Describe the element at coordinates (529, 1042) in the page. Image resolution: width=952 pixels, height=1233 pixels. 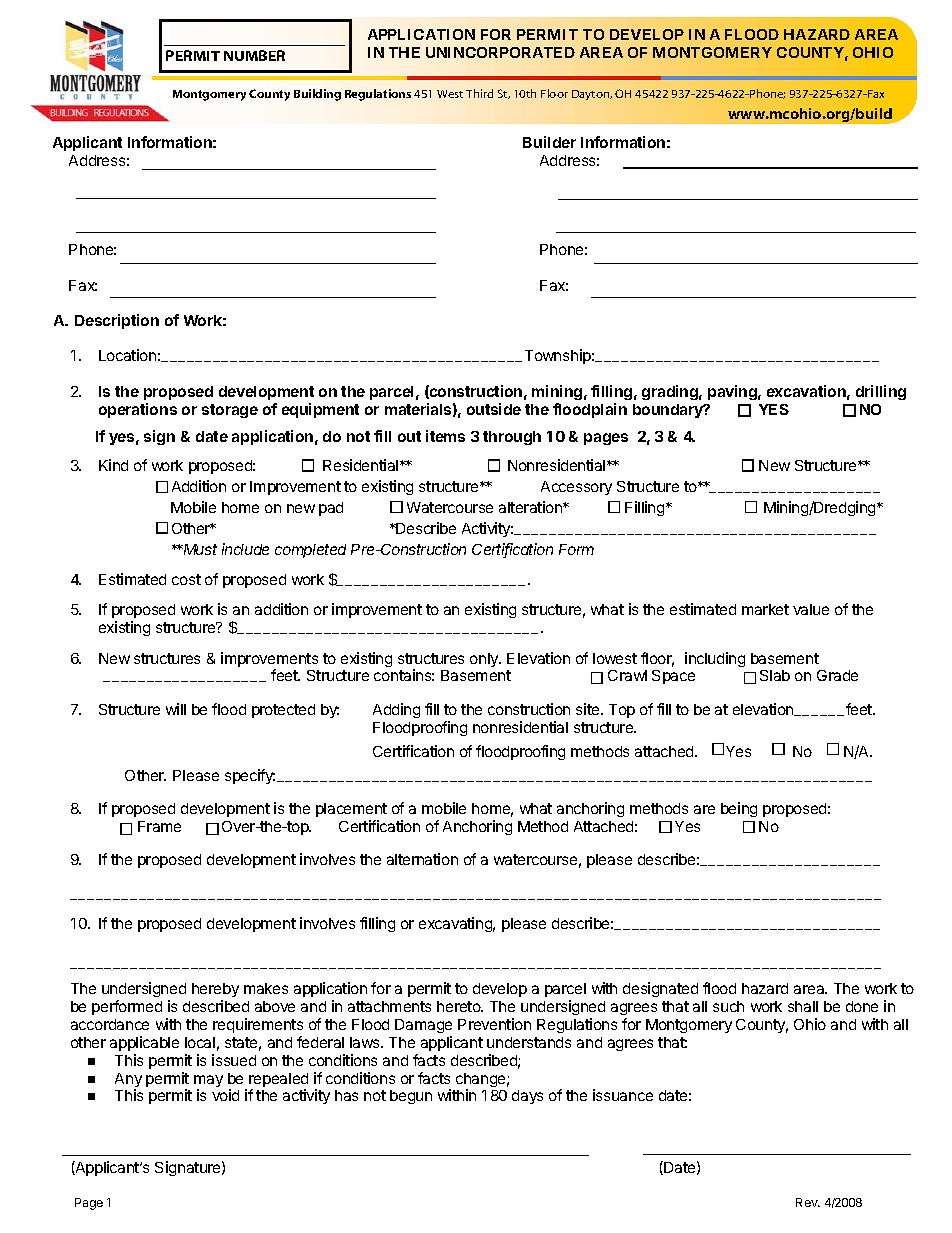
I see `understands` at that location.
